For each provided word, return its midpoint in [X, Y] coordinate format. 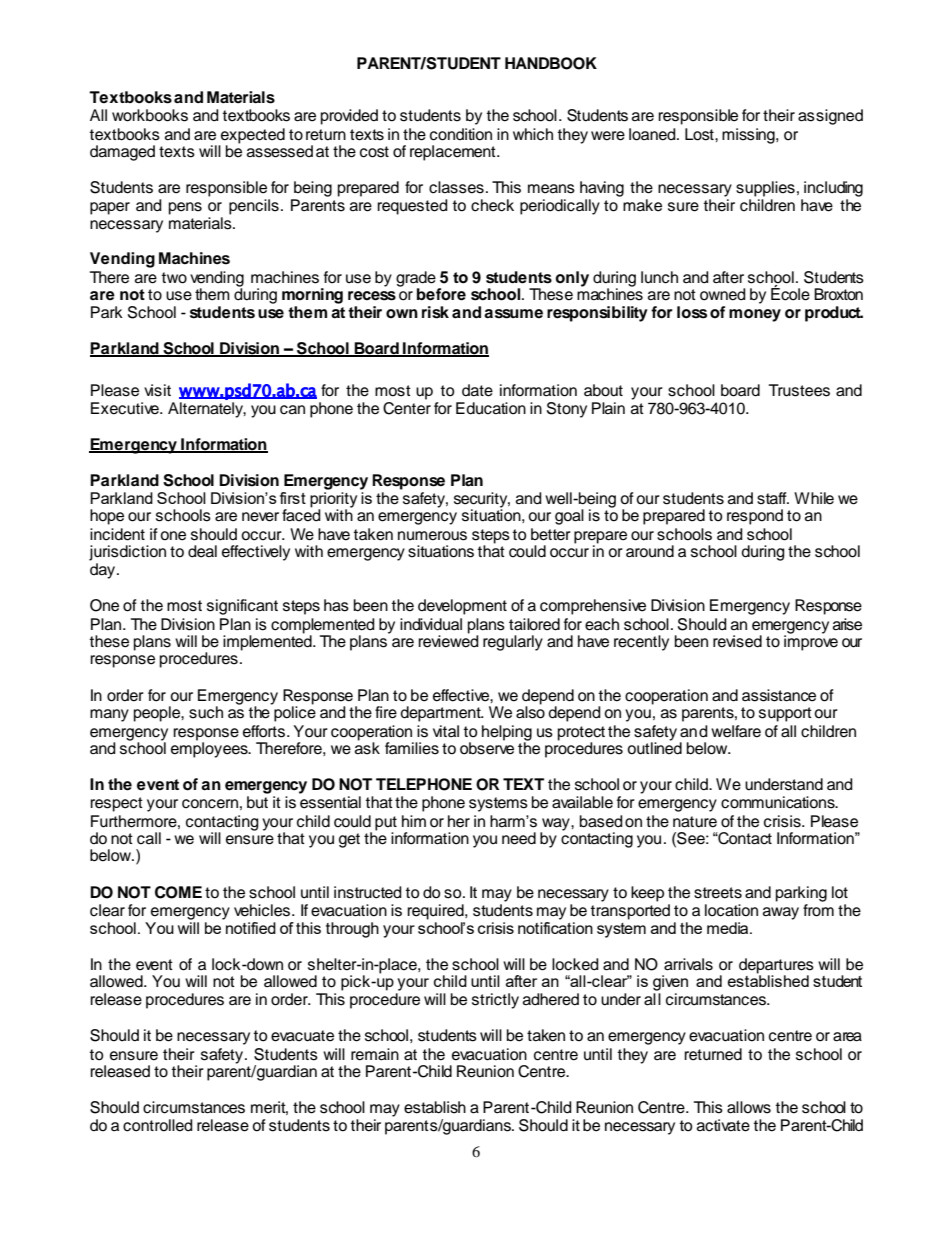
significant [242, 607]
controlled [158, 1125]
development [462, 607]
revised [737, 641]
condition [461, 134]
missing [749, 136]
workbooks [150, 115]
